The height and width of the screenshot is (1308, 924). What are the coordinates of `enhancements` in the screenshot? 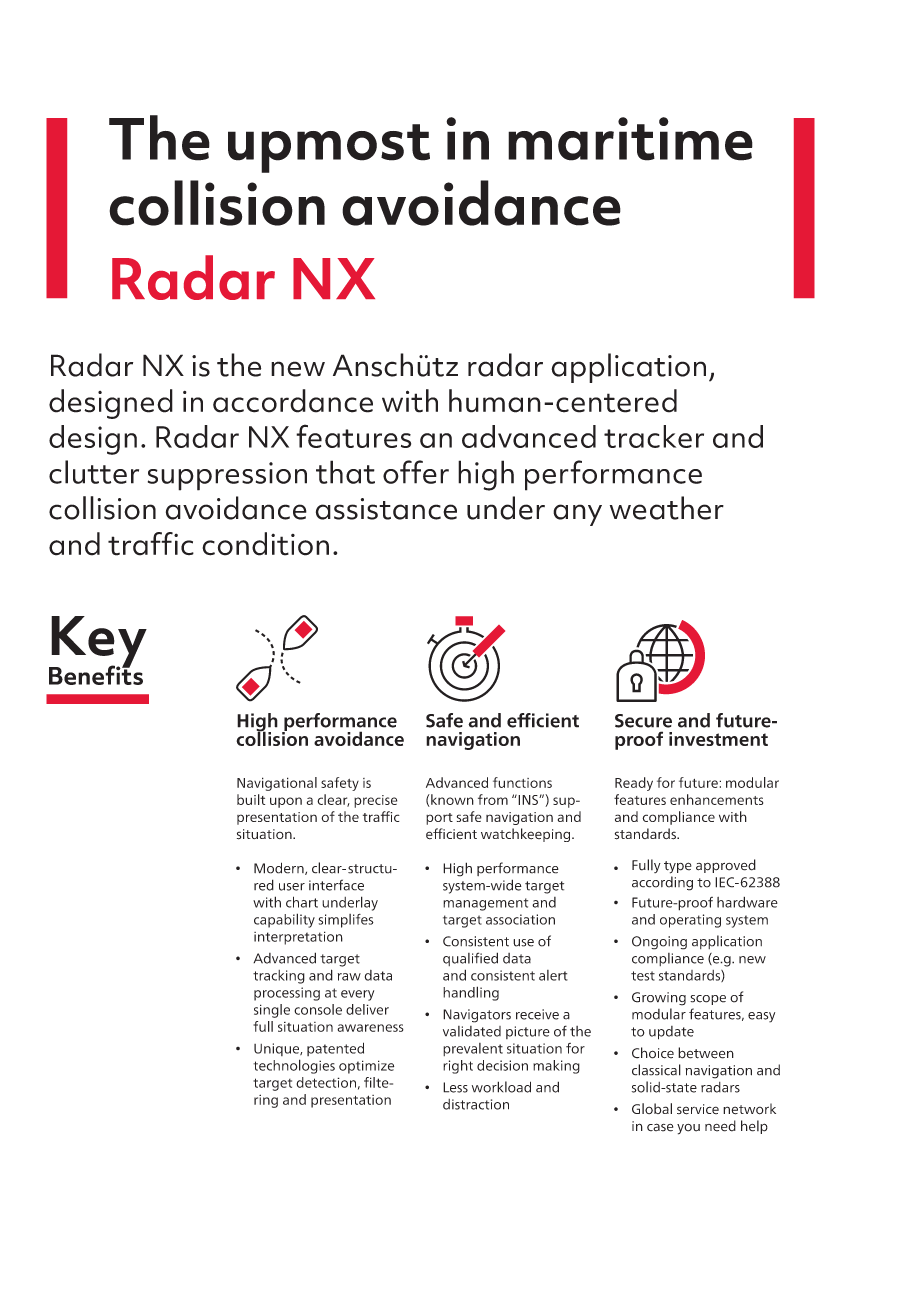 It's located at (716, 799).
